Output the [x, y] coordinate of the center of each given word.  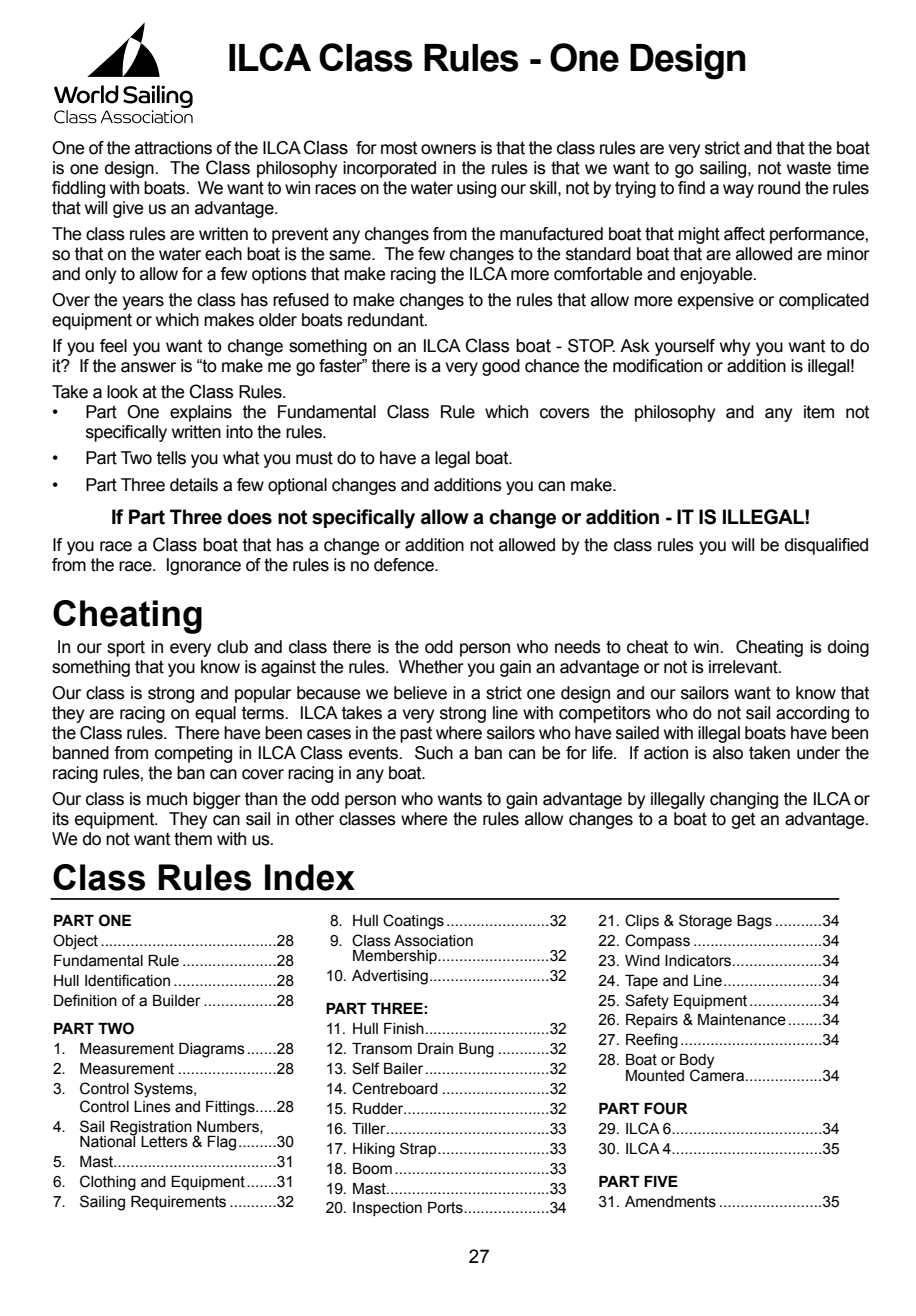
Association [433, 941]
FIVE [661, 1181]
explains [201, 413]
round [779, 188]
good [501, 367]
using [476, 189]
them [193, 839]
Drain [435, 1049]
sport [126, 648]
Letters [164, 1142]
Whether [431, 667]
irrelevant [744, 667]
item [819, 412]
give [128, 209]
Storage [705, 922]
